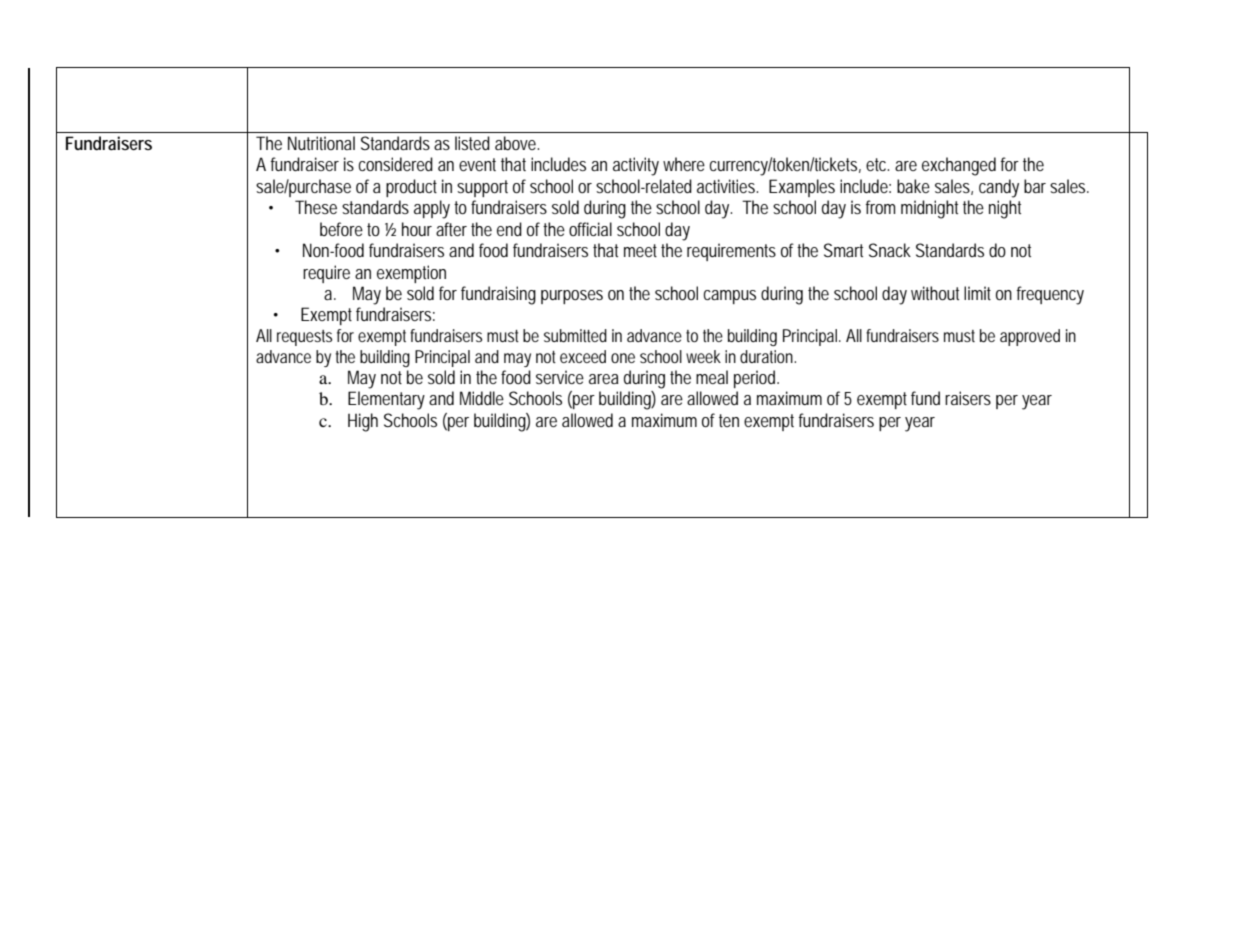 The width and height of the page is (1233, 952). I want to click on purposes, so click(572, 297).
